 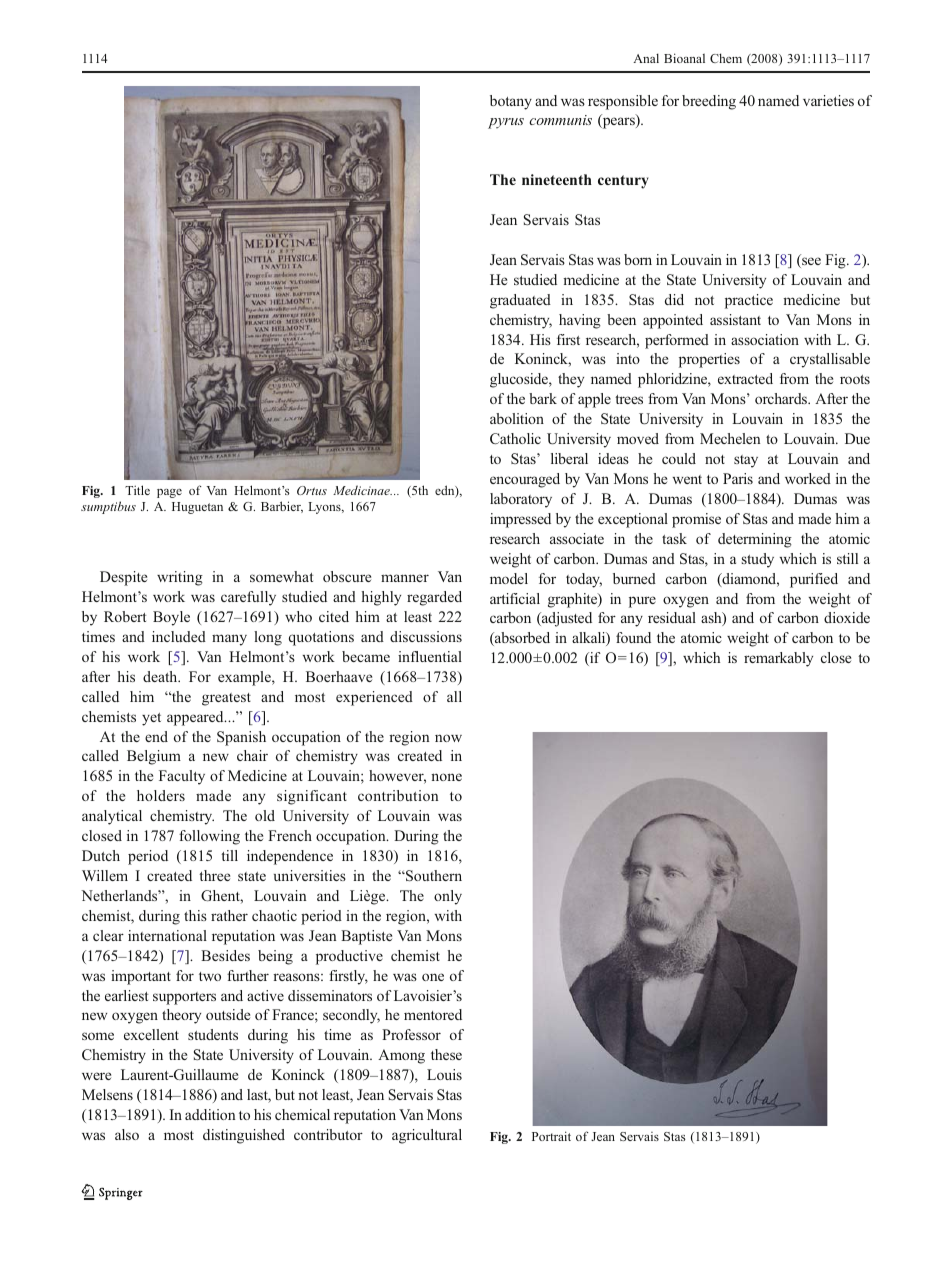 What do you see at coordinates (778, 659) in the image?
I see `remarkably` at bounding box center [778, 659].
